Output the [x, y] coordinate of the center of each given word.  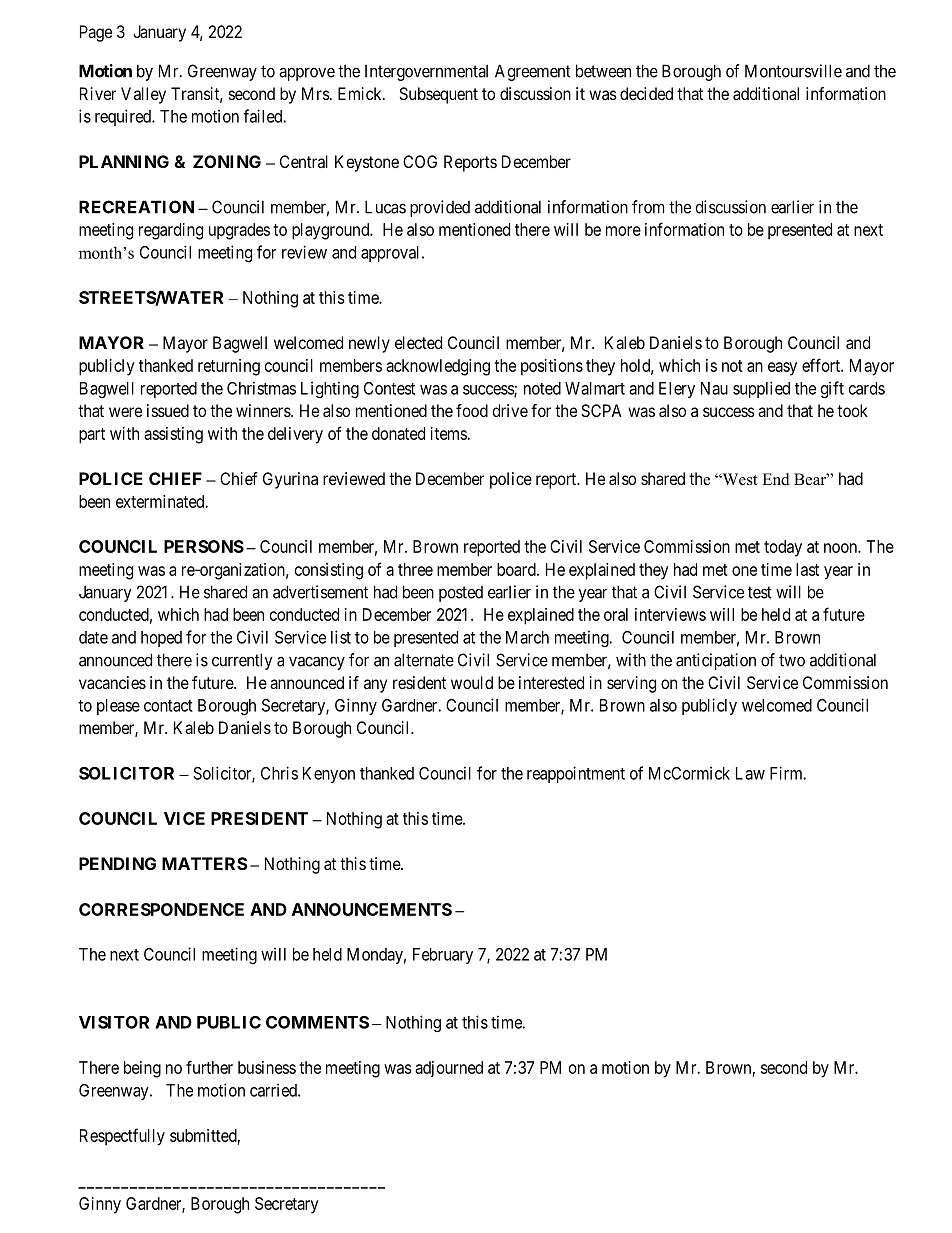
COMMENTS [317, 1022]
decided [646, 93]
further [209, 1067]
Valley [143, 95]
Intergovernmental [426, 73]
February [443, 956]
